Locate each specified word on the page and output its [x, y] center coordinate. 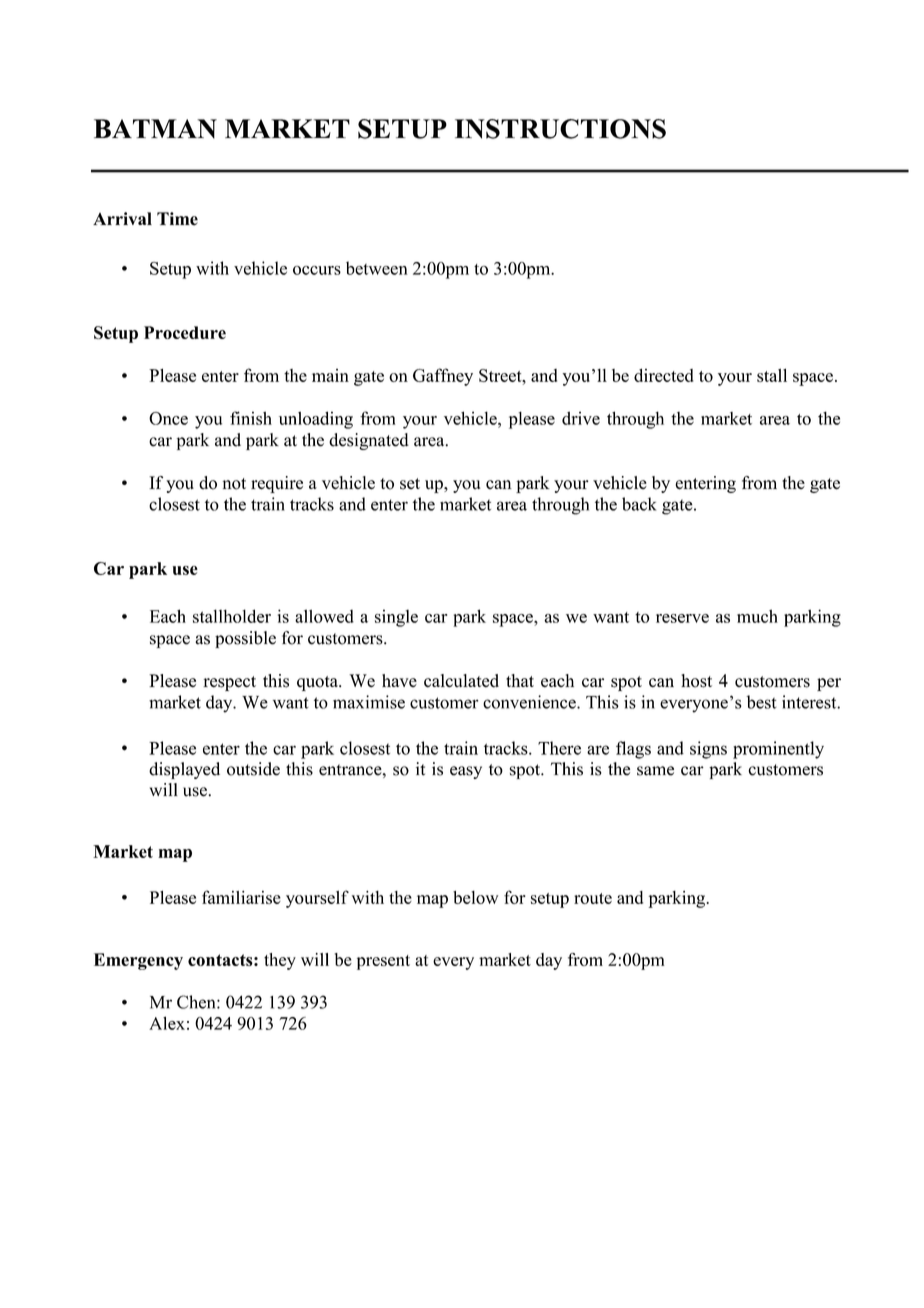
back [639, 504]
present [383, 962]
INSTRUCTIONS [560, 129]
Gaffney [443, 377]
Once [168, 418]
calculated [461, 681]
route [593, 898]
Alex [167, 1023]
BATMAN [155, 129]
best [761, 702]
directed [664, 375]
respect [229, 683]
